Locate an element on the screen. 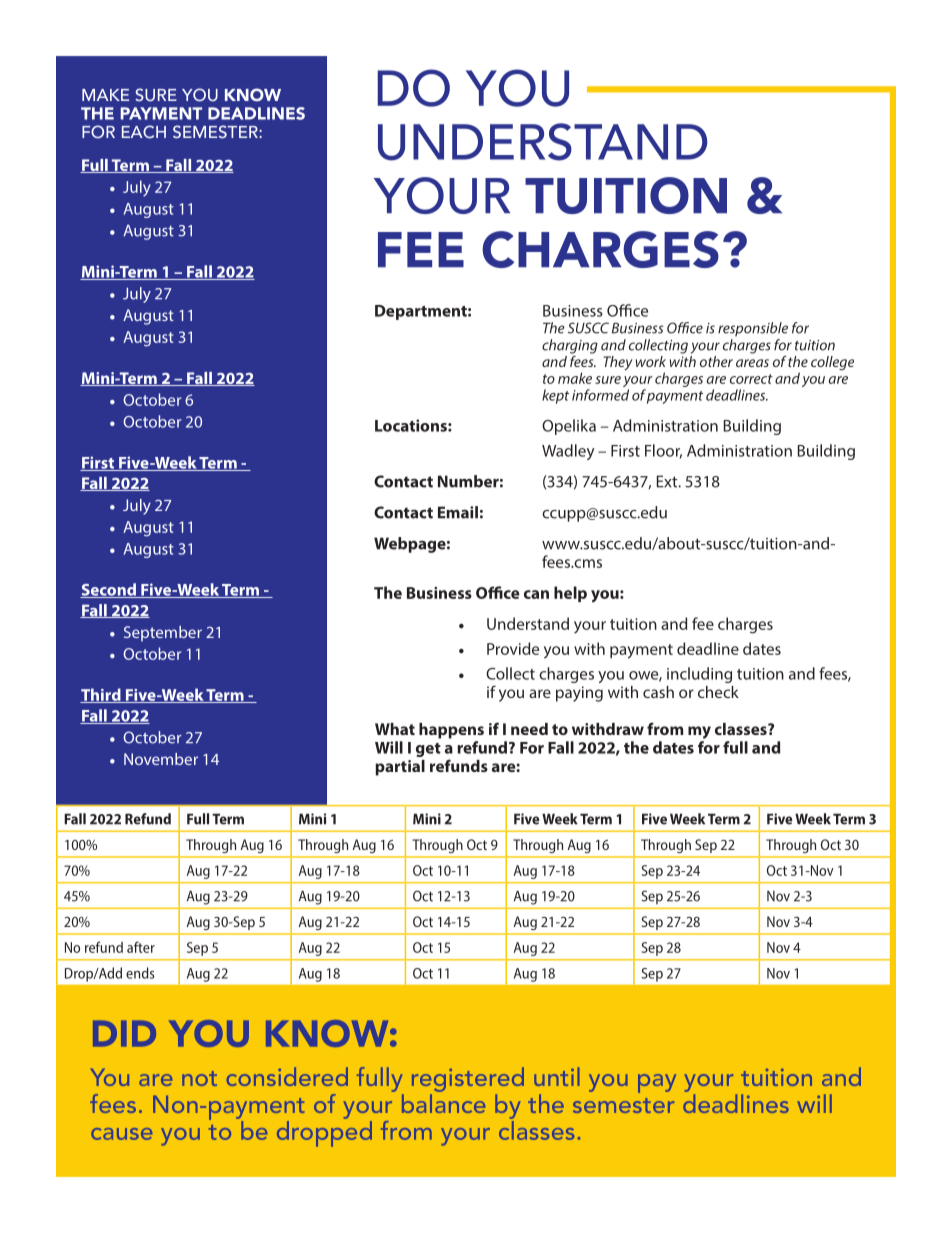 The image size is (952, 1233). EACH is located at coordinates (144, 132).
